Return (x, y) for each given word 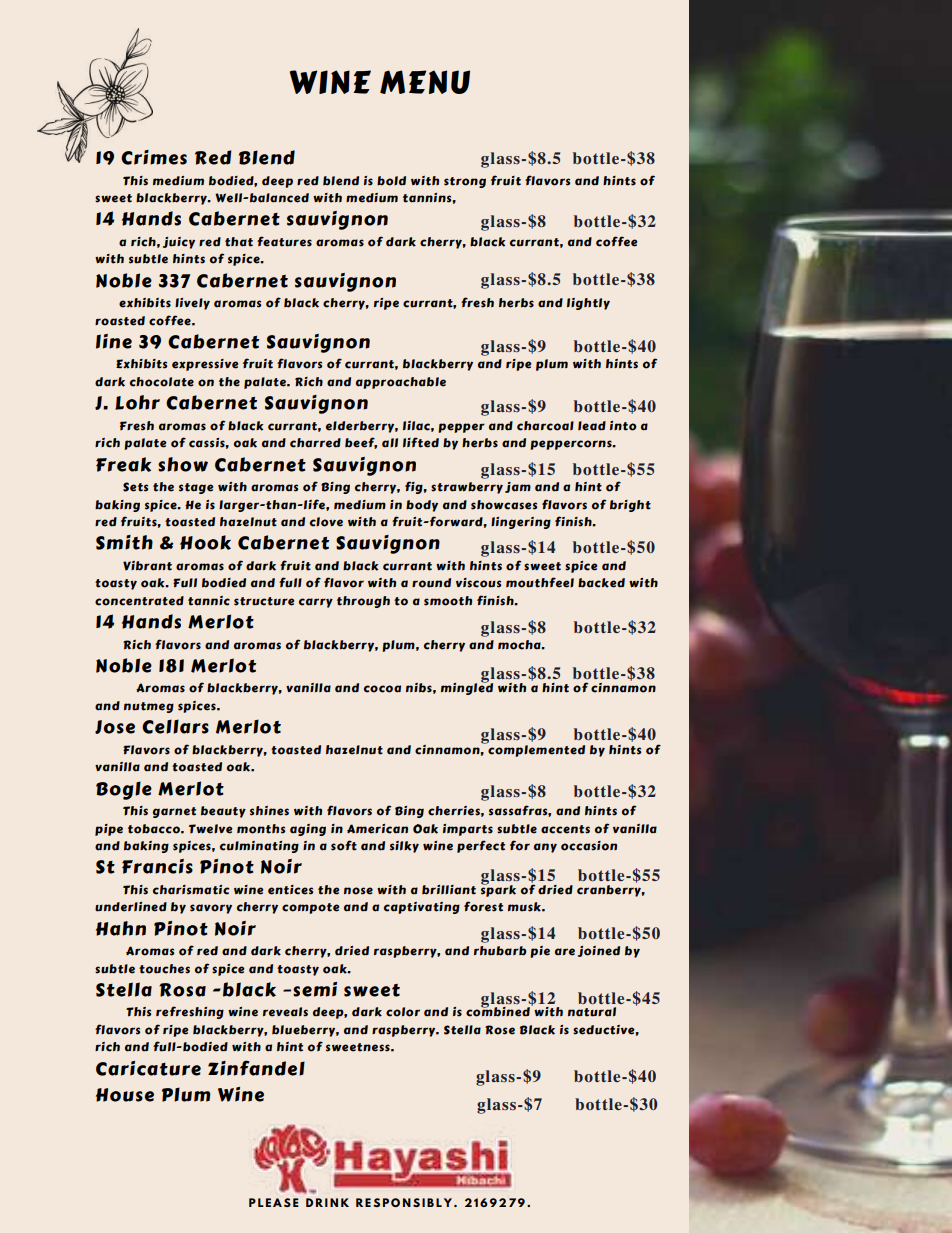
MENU (425, 82)
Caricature (148, 1068)
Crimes (154, 157)
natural (592, 1012)
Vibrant (147, 566)
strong (465, 182)
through (363, 602)
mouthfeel (540, 582)
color (403, 1012)
